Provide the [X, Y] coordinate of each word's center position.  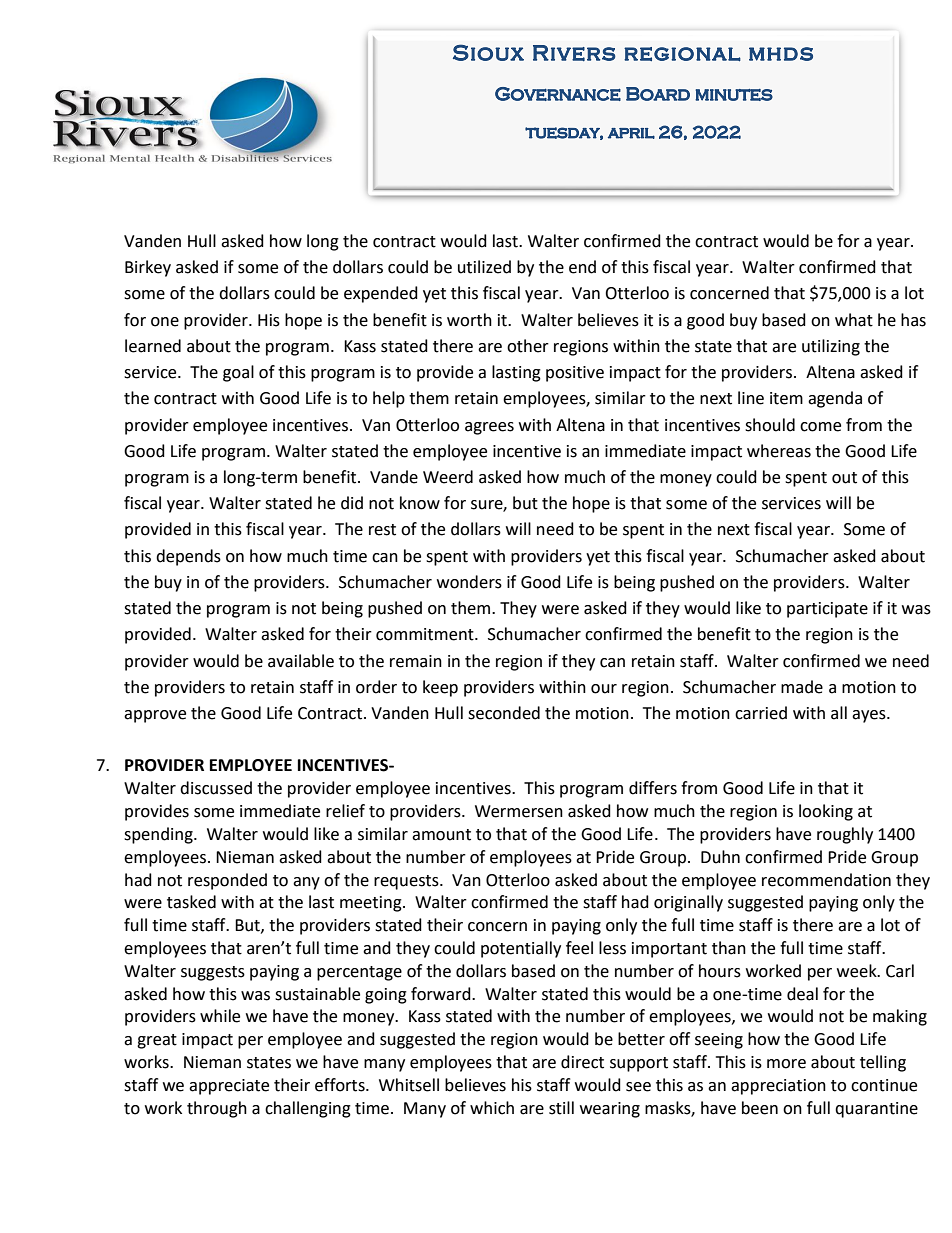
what [854, 320]
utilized [484, 267]
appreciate [229, 1087]
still [561, 1108]
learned [153, 346]
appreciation [778, 1087]
